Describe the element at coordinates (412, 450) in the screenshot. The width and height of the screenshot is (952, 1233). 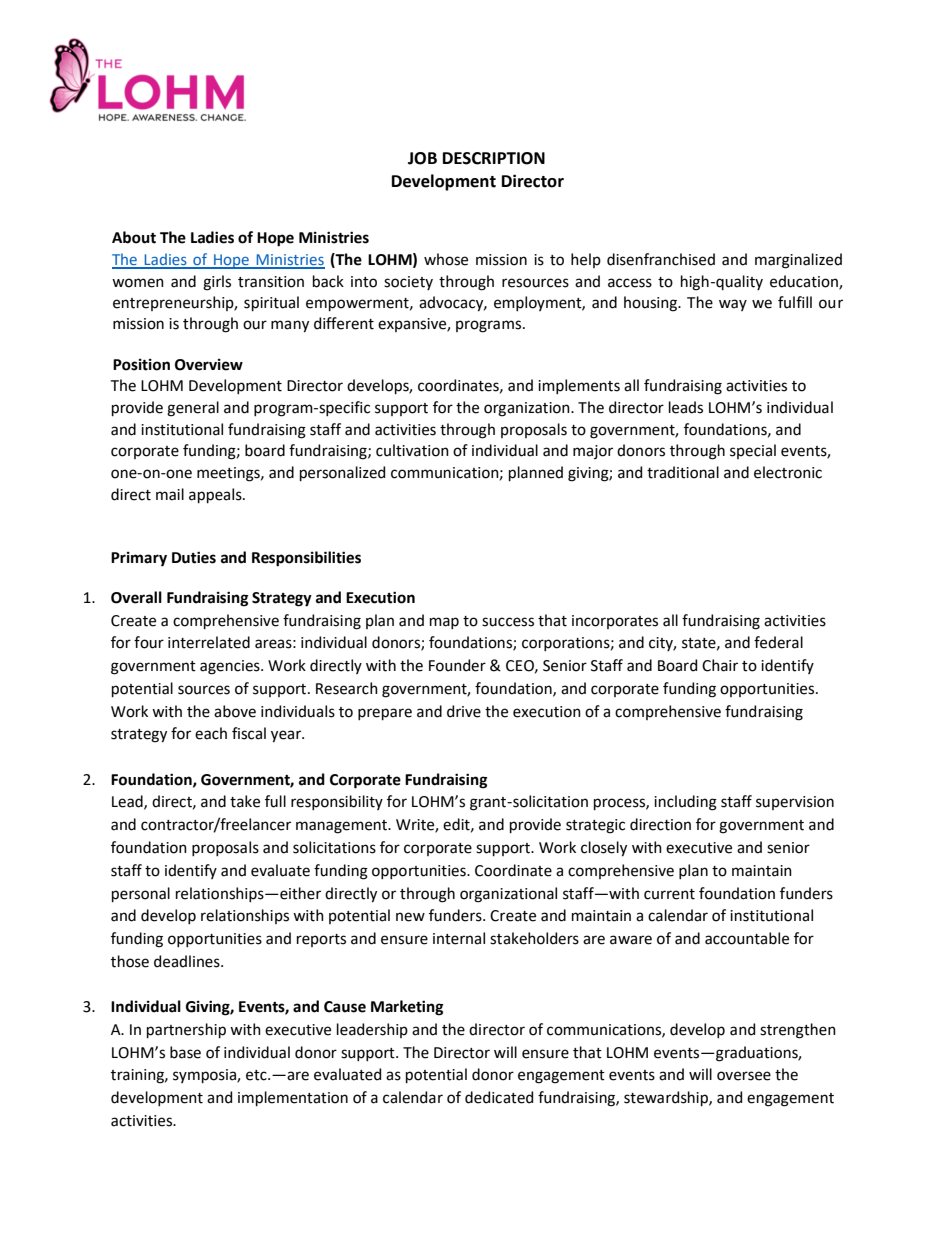
I see `cultivation` at that location.
